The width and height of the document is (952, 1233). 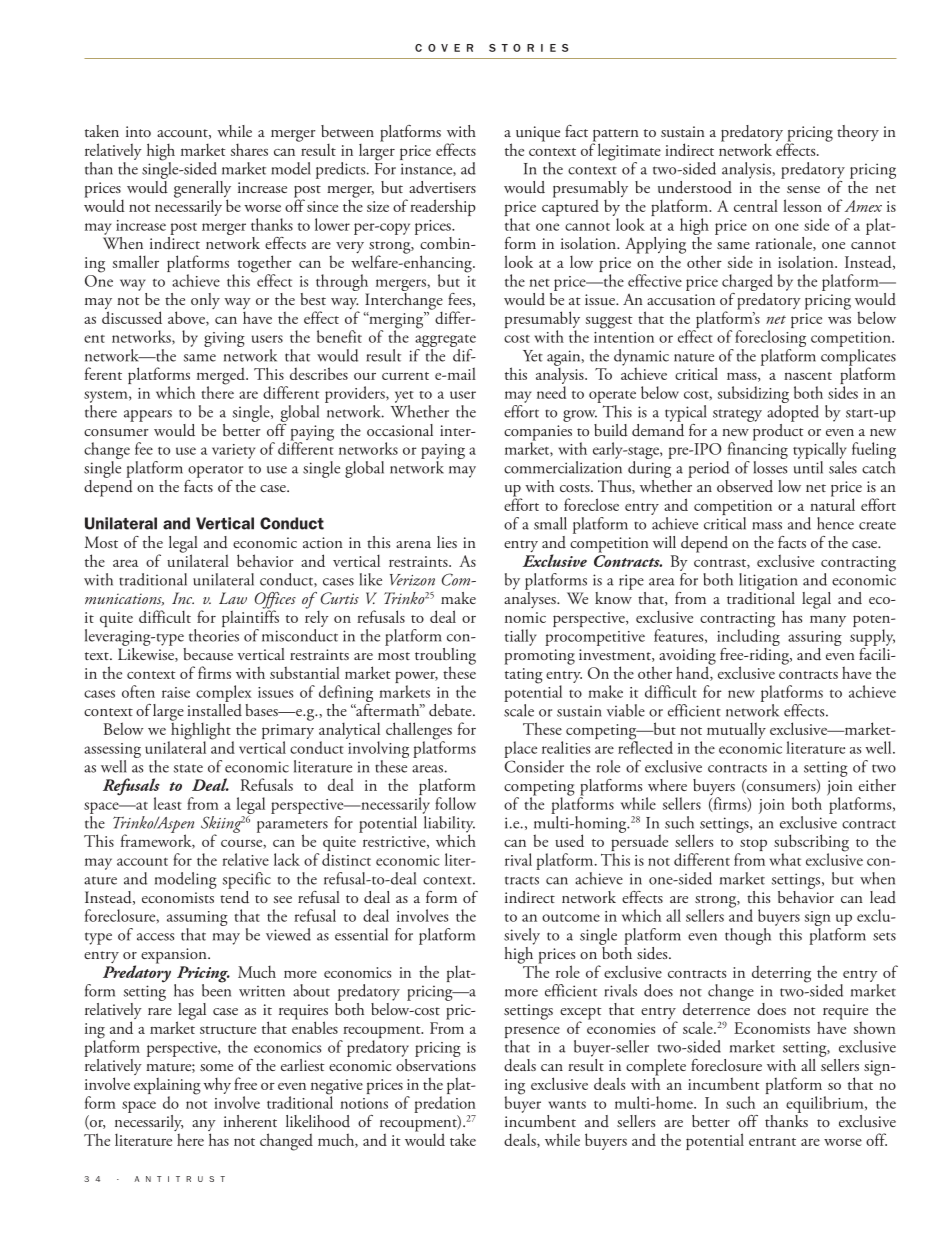 What do you see at coordinates (202, 190) in the document?
I see `generally` at bounding box center [202, 190].
